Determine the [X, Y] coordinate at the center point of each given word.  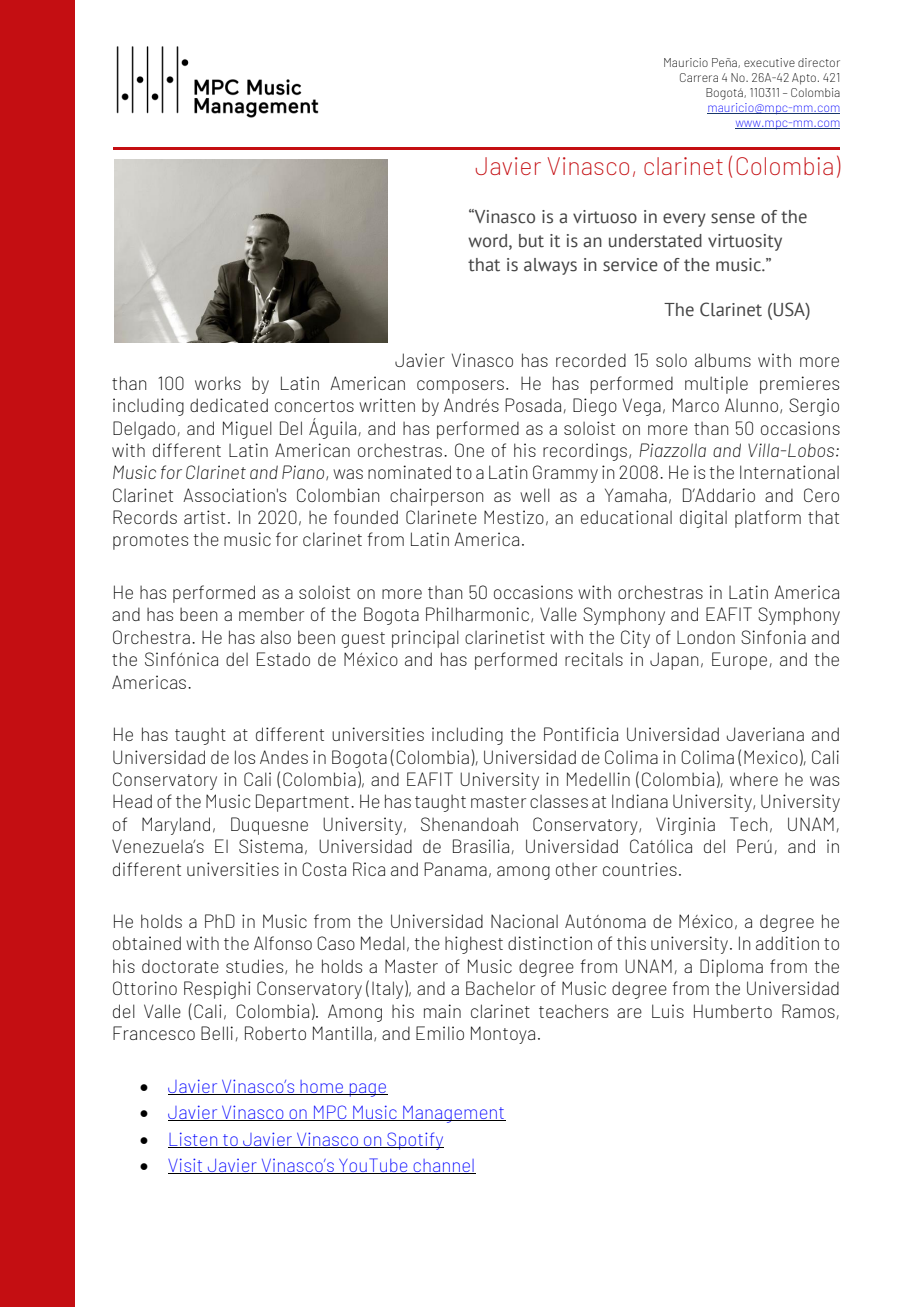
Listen [194, 1140]
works [218, 383]
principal [425, 639]
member [271, 614]
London [706, 637]
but [531, 241]
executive [769, 62]
